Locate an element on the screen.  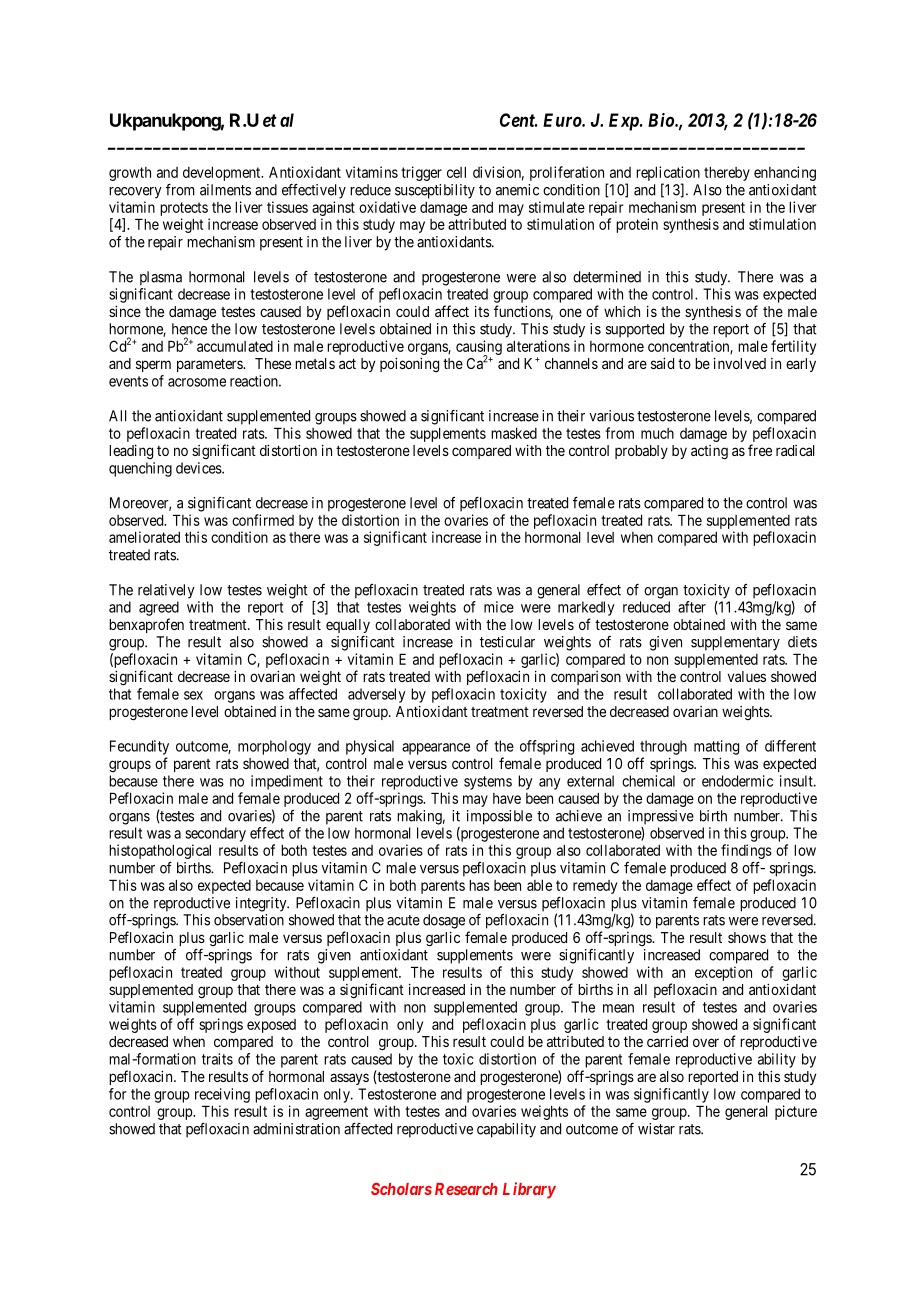
receiving is located at coordinates (222, 1095).
